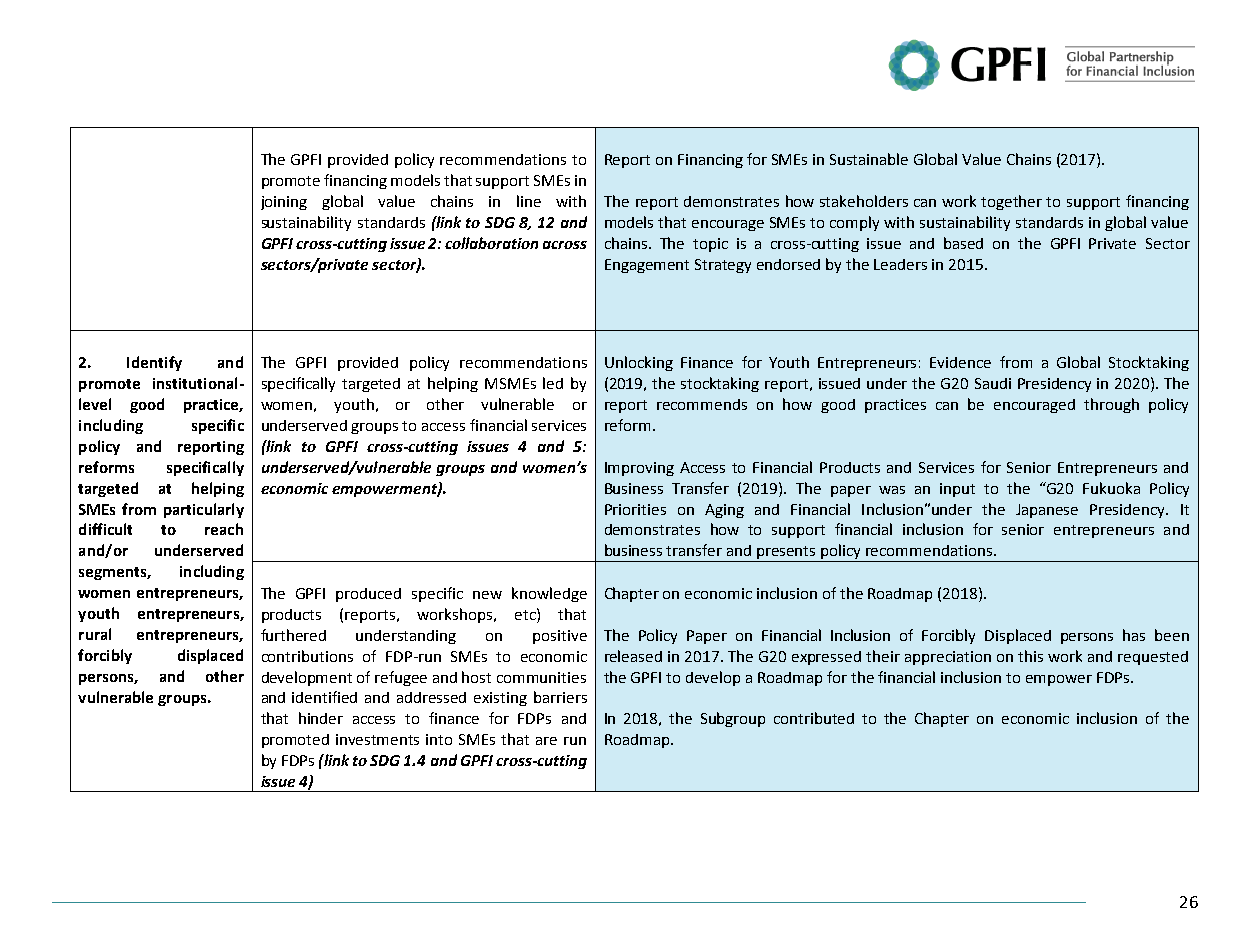 The height and width of the page is (952, 1233). What do you see at coordinates (321, 718) in the page?
I see `hinder` at bounding box center [321, 718].
